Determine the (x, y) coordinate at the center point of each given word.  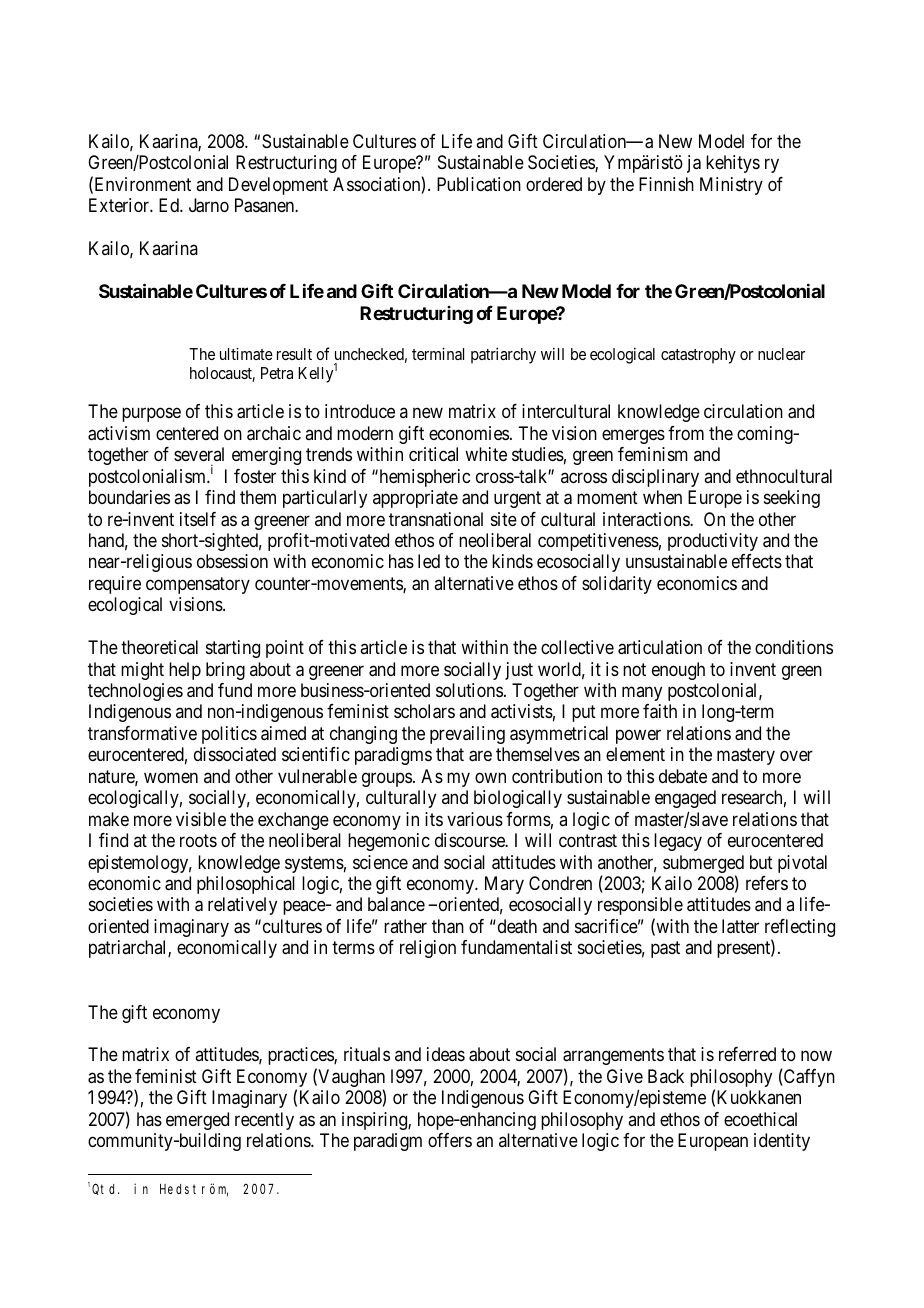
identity (782, 1142)
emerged (197, 1121)
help (185, 671)
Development (278, 186)
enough (678, 671)
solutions (469, 690)
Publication (479, 184)
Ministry (731, 186)
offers (450, 1140)
